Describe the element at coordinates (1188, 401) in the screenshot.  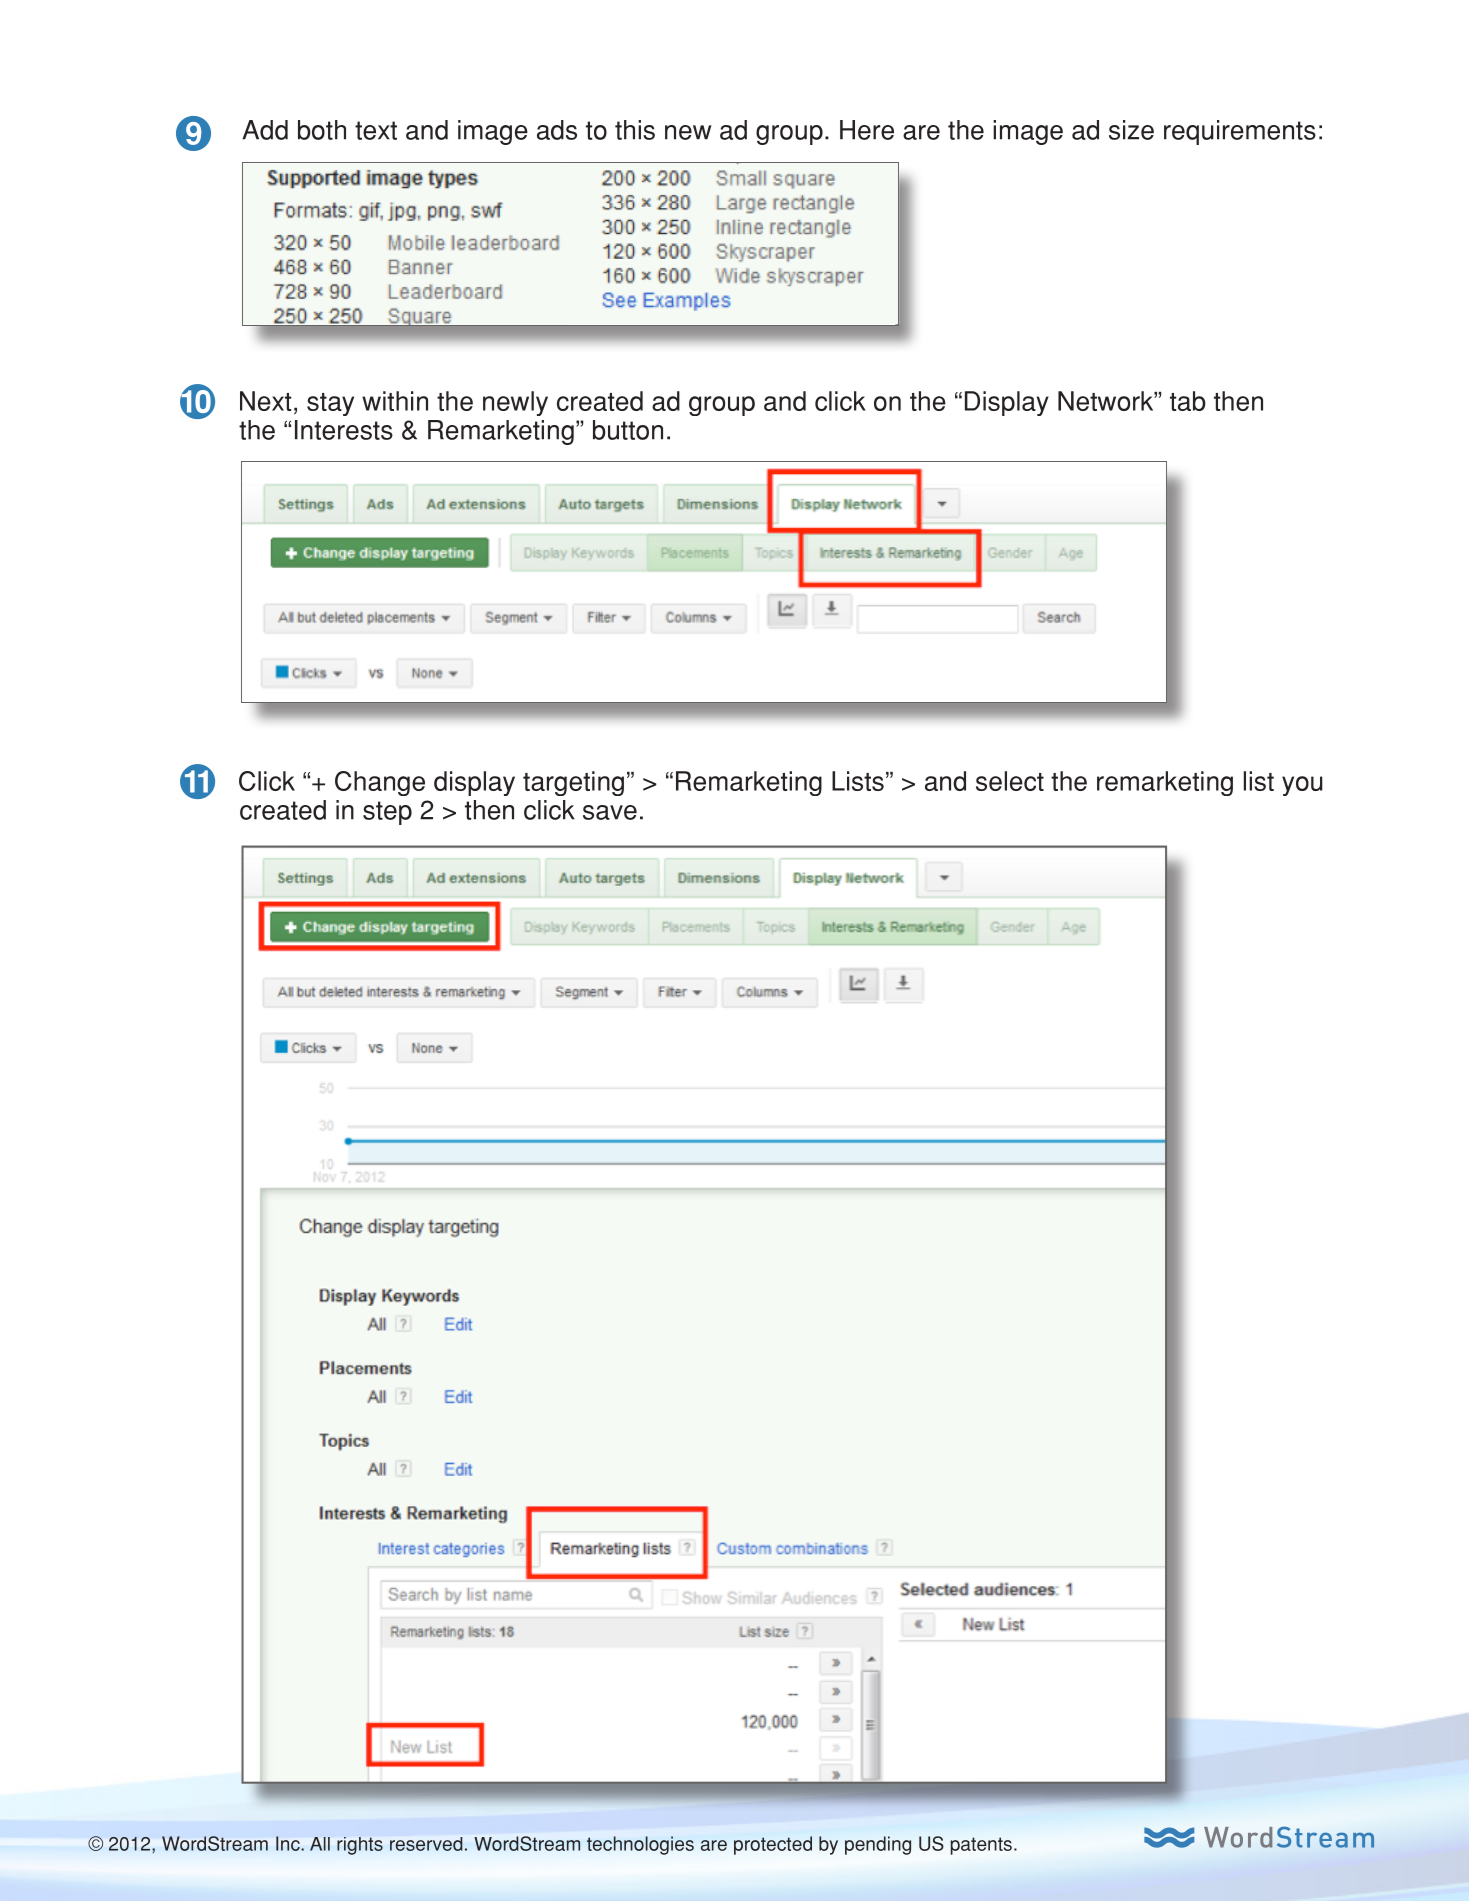
I see `tab` at that location.
